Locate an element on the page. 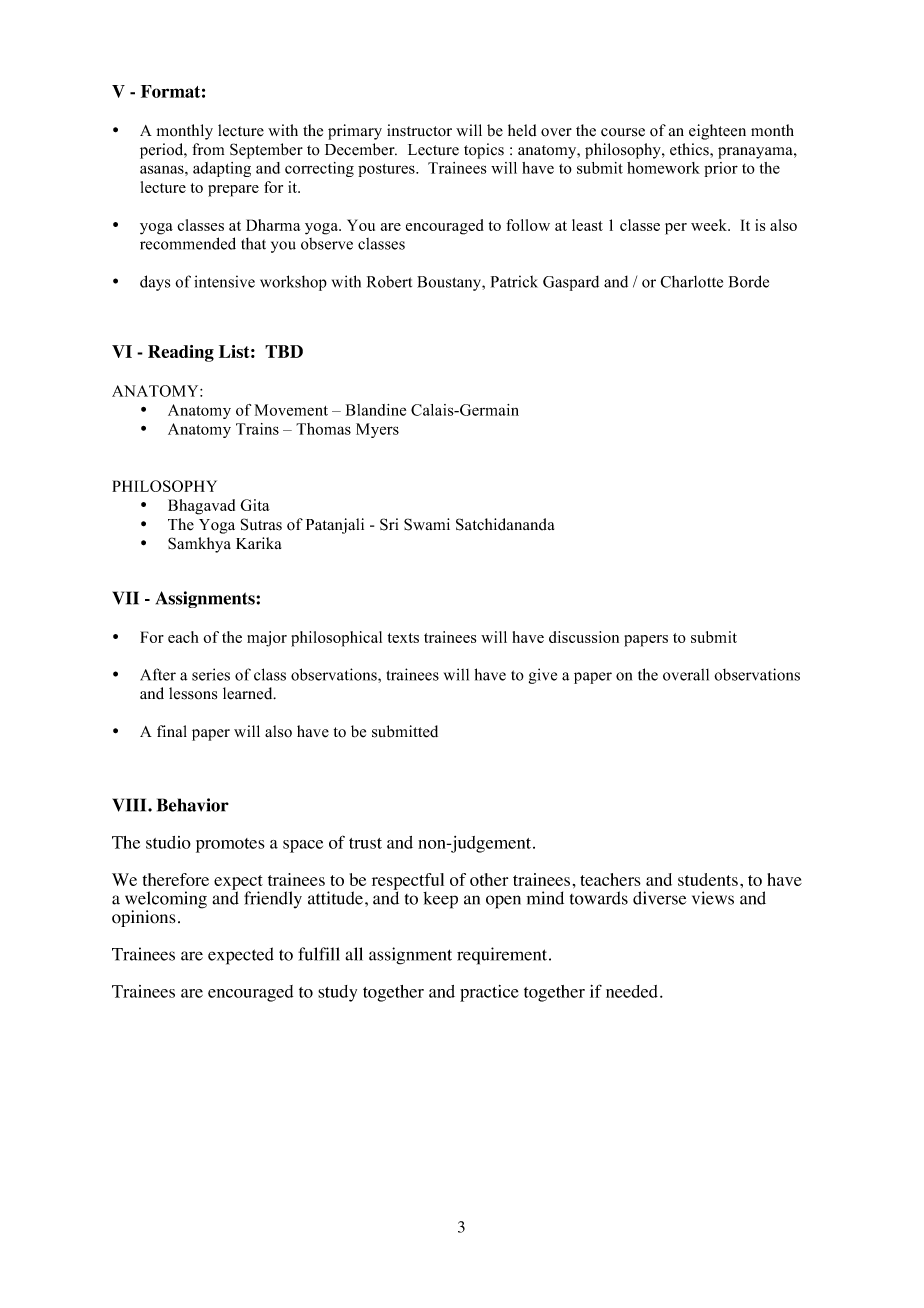 Image resolution: width=924 pixels, height=1308 pixels. homework is located at coordinates (663, 168).
